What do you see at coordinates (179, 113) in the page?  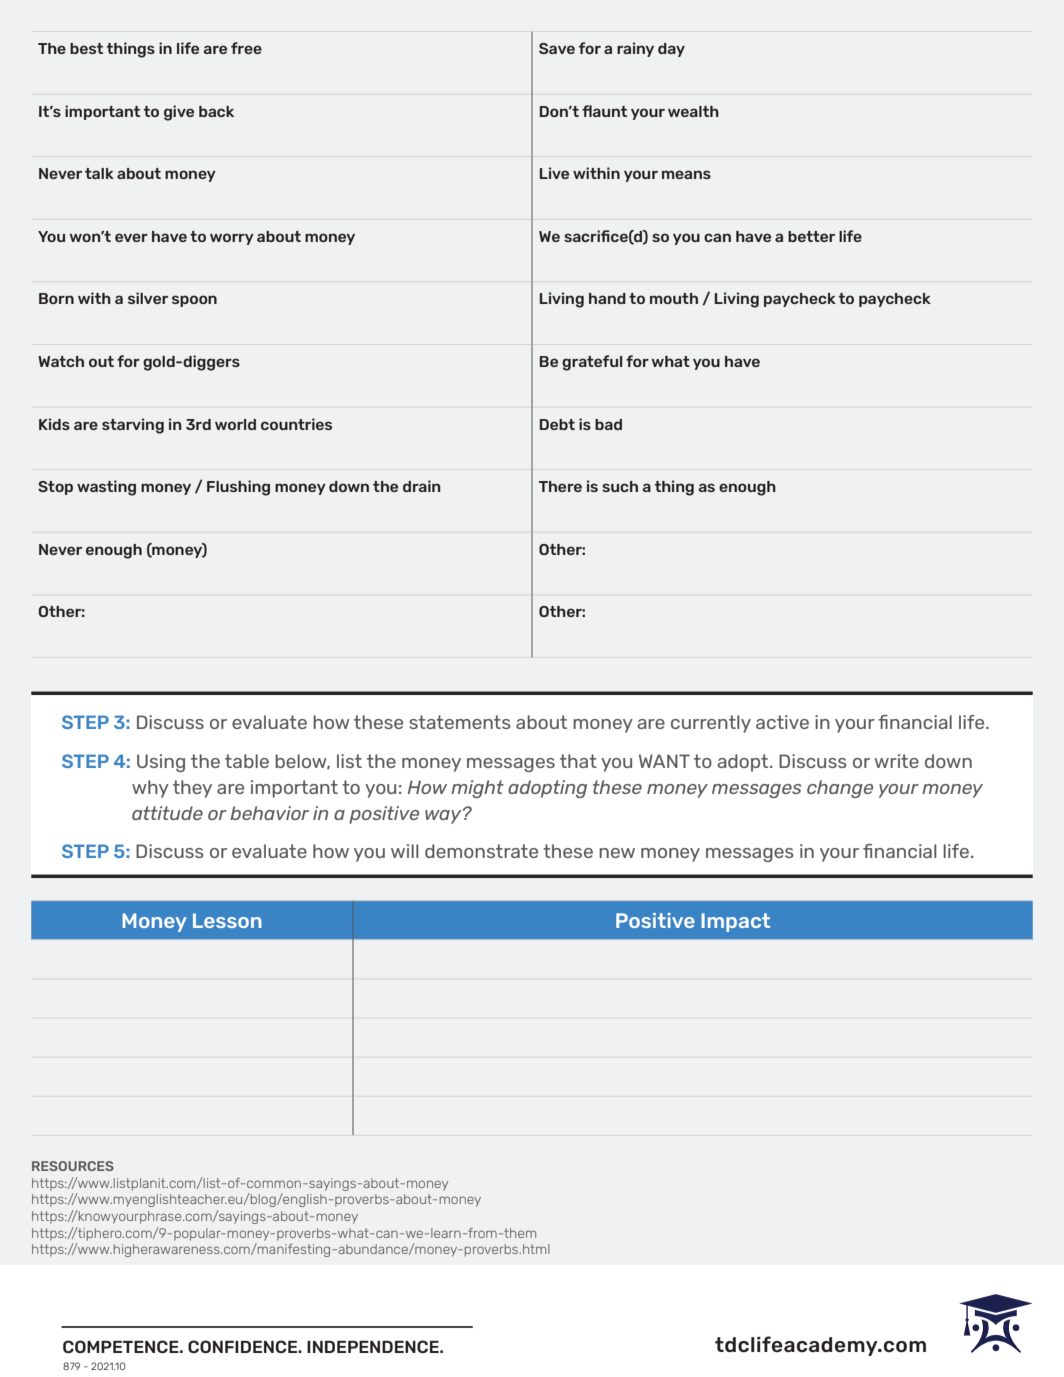 I see `give` at bounding box center [179, 113].
